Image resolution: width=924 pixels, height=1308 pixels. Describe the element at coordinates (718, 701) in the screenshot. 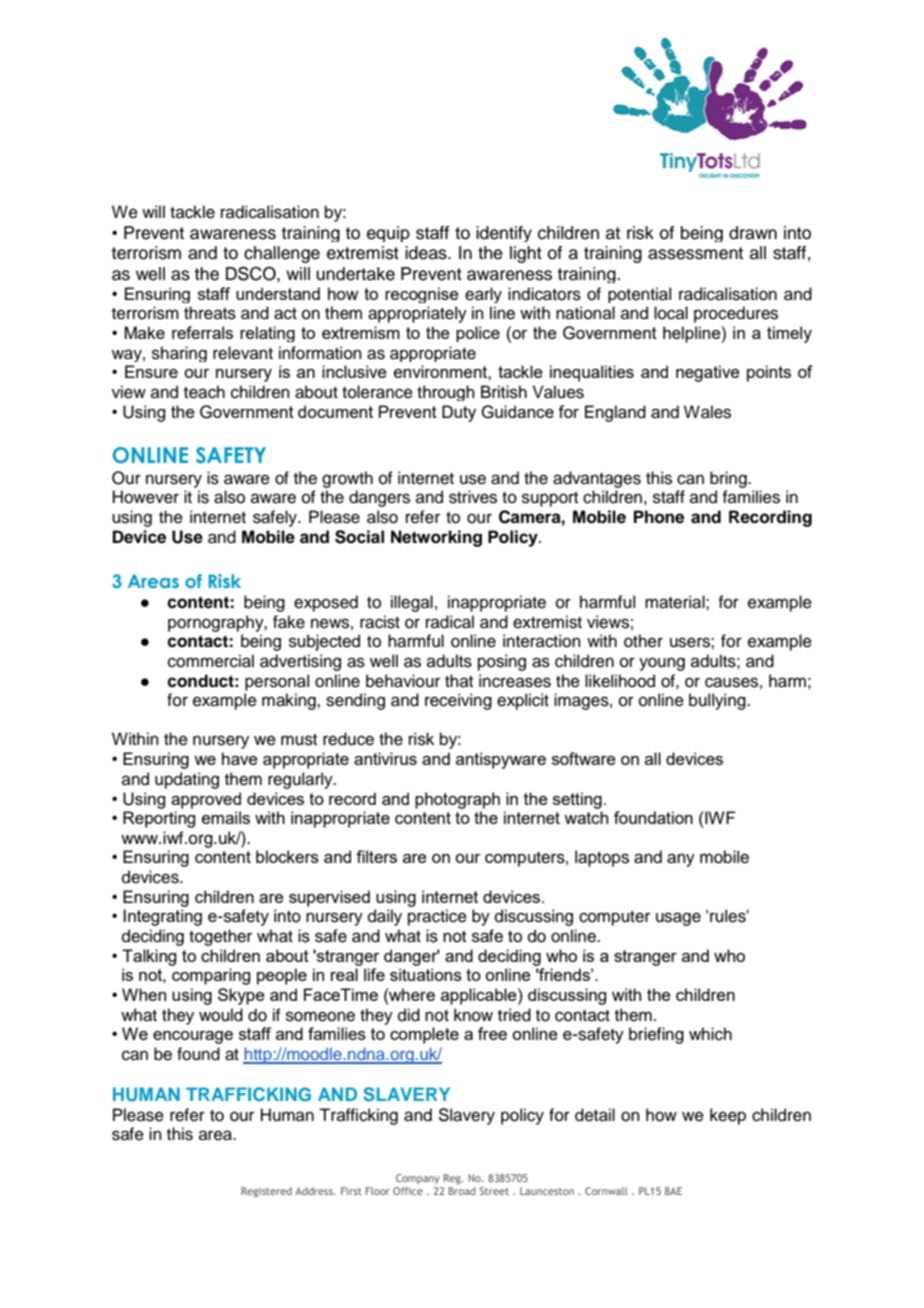

I see `bullying` at that location.
